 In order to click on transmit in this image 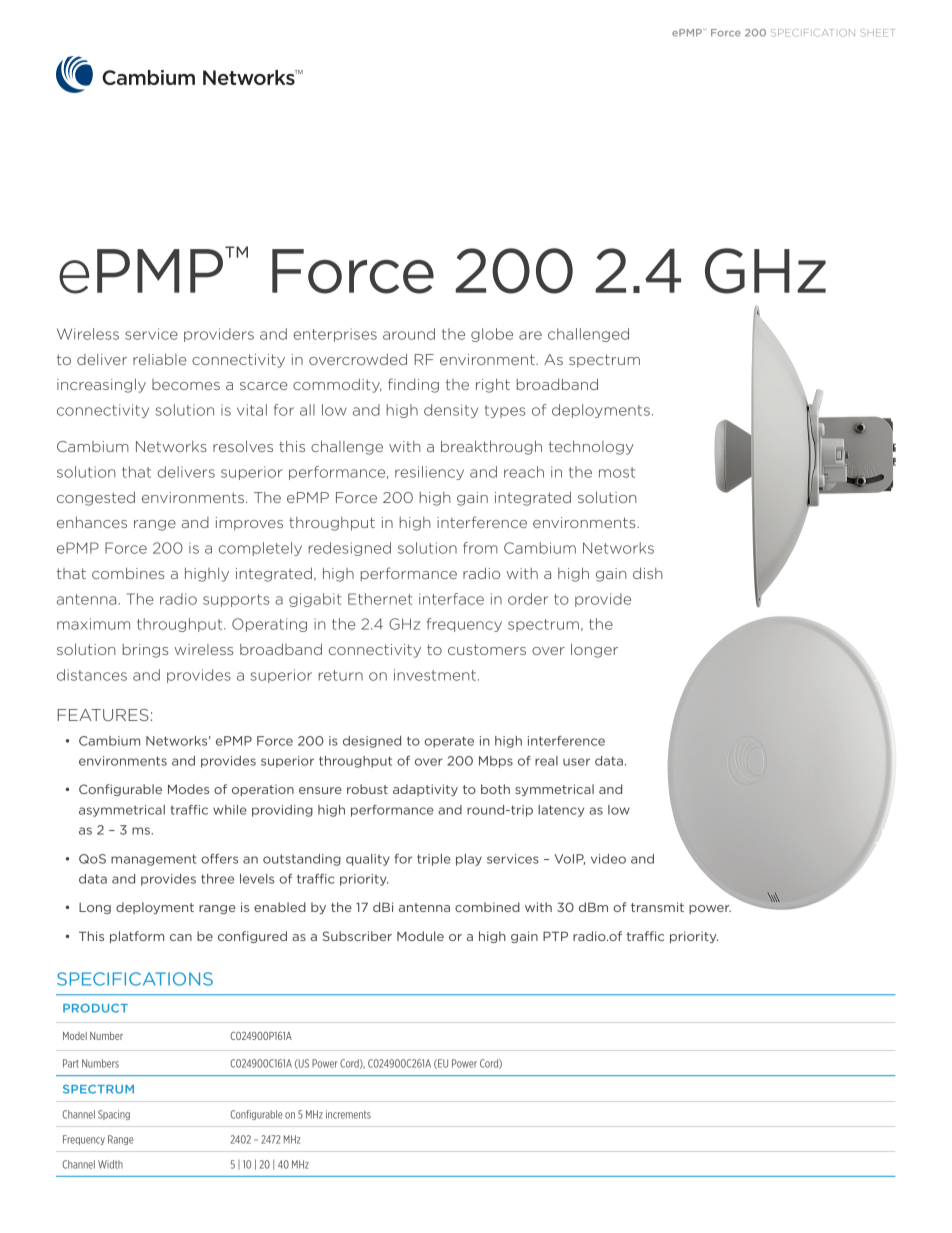, I will do `click(657, 907)`.
